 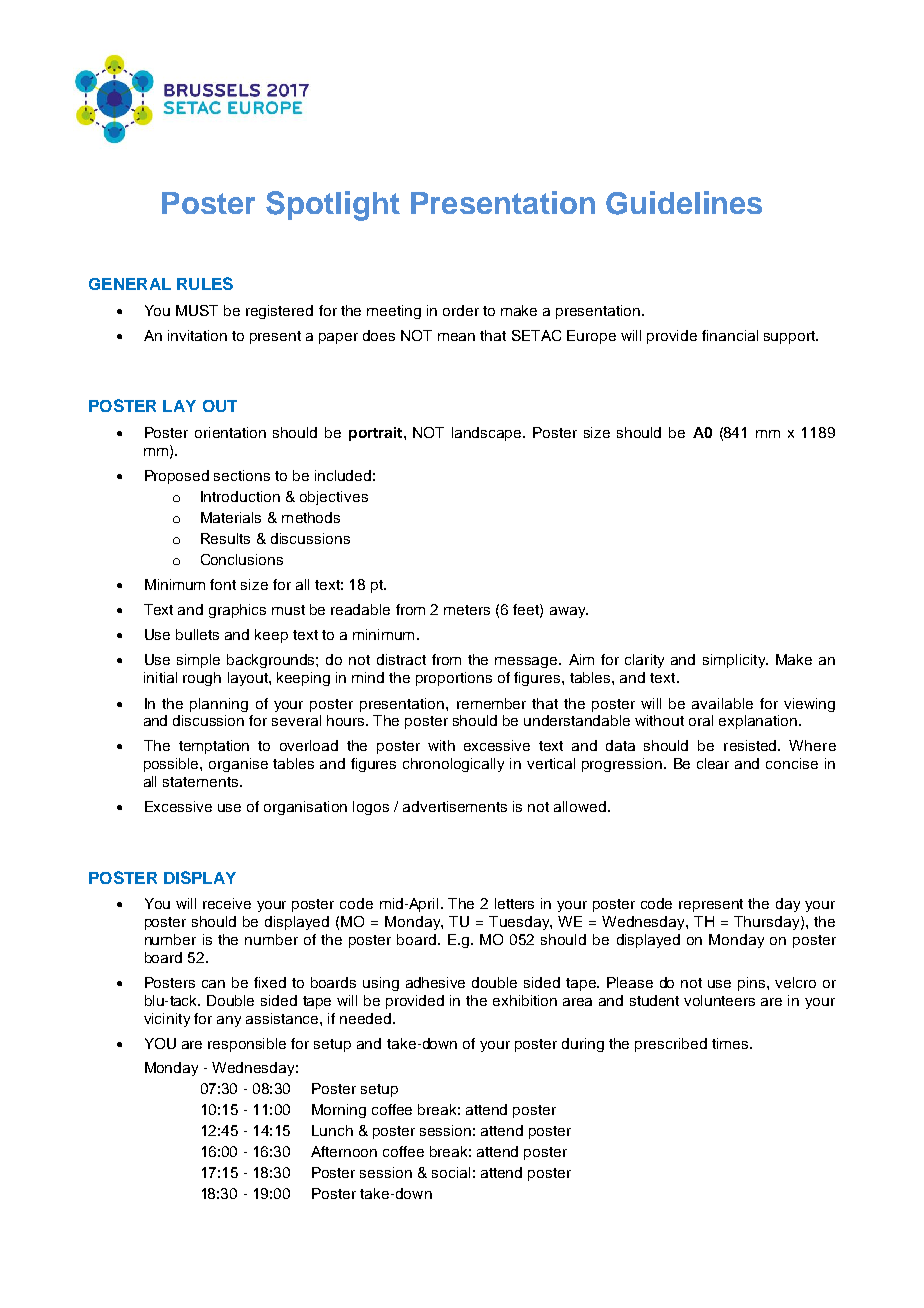 What do you see at coordinates (722, 703) in the image?
I see `available` at bounding box center [722, 703].
